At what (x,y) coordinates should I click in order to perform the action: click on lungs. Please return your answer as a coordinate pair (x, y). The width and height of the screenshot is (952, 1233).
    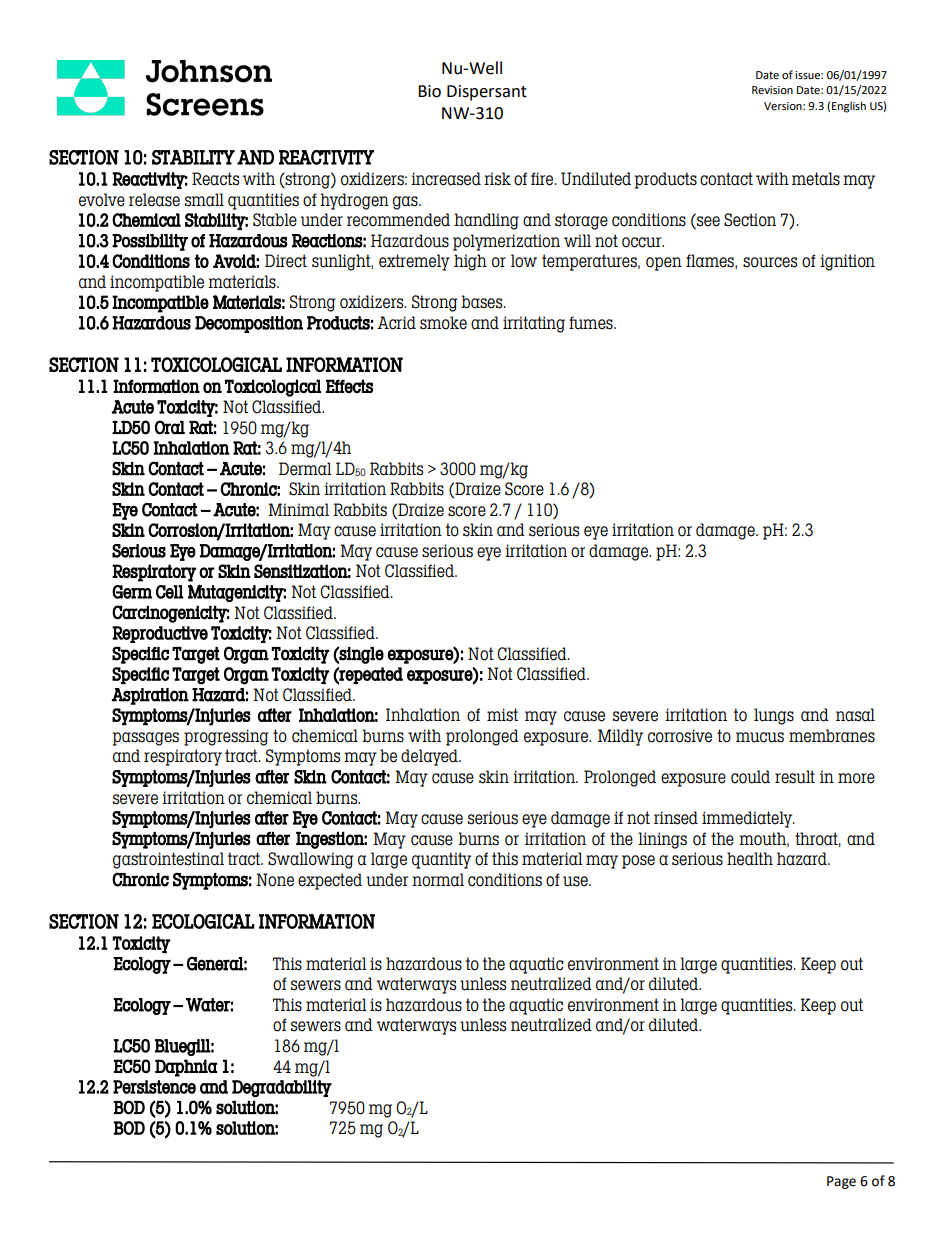
    Looking at the image, I should click on (774, 716).
